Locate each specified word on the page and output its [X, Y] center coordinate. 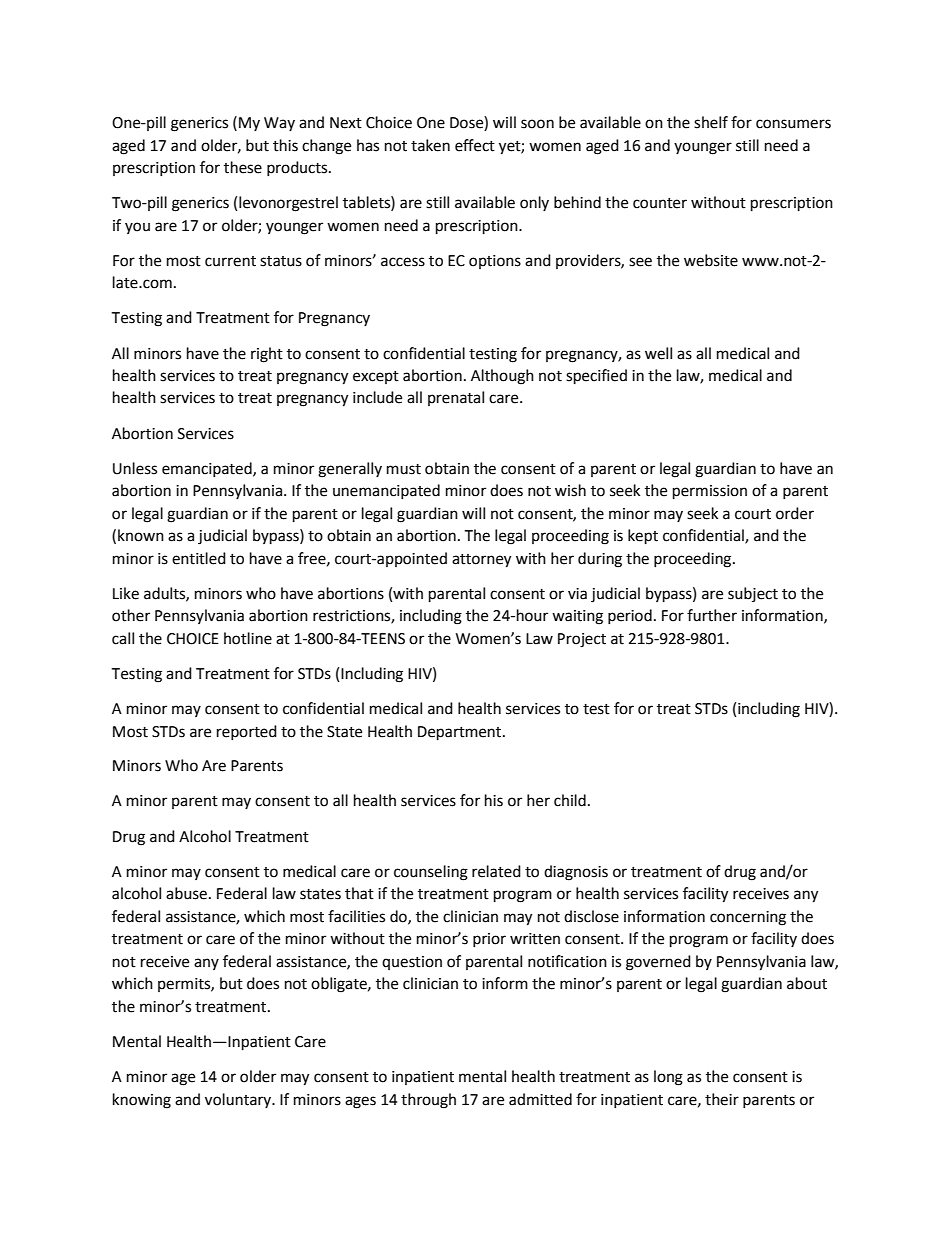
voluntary [239, 1100]
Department [461, 733]
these [243, 167]
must [404, 469]
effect [475, 145]
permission [710, 492]
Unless [135, 468]
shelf [711, 122]
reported [247, 732]
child [570, 800]
